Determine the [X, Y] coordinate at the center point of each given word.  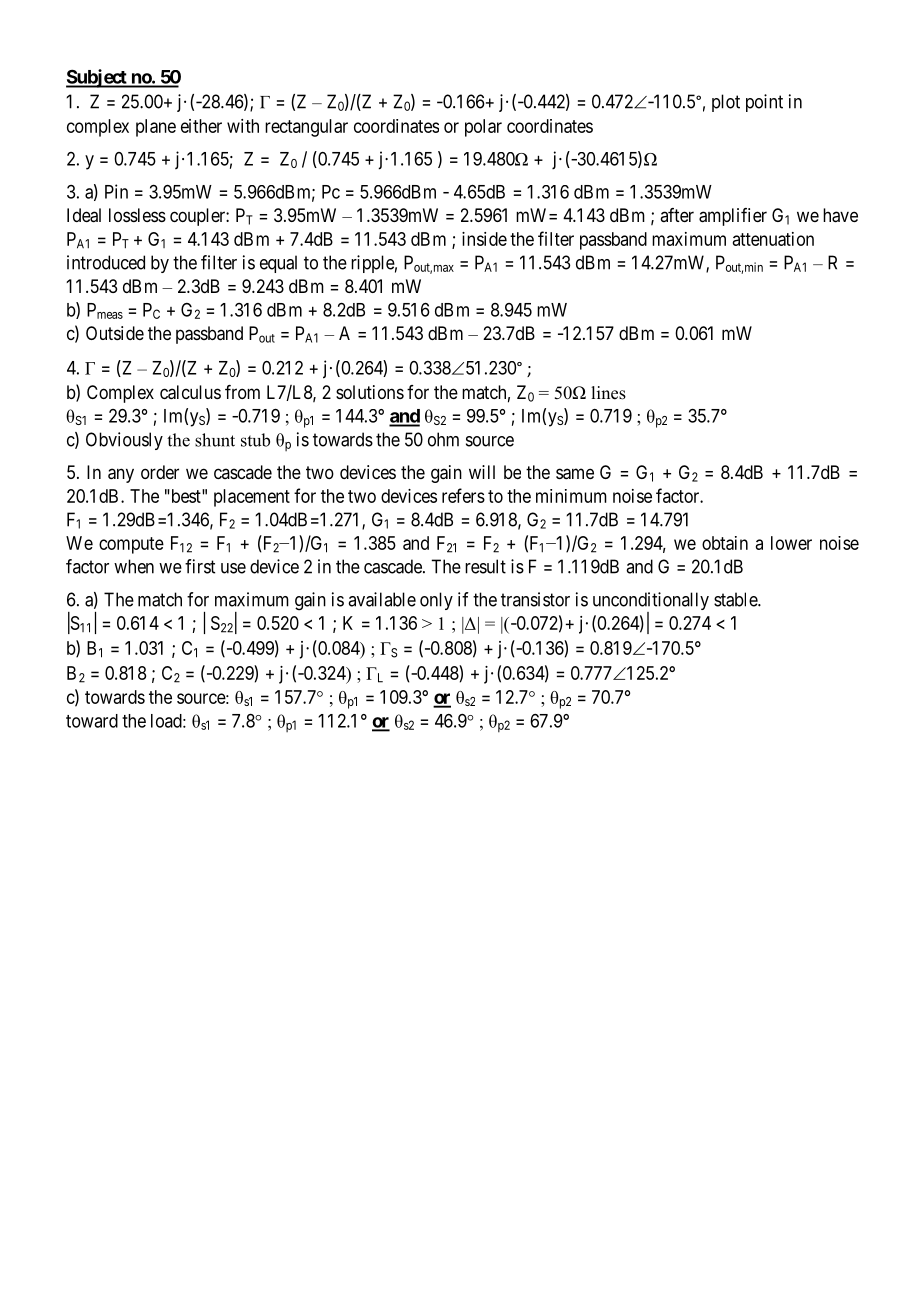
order [160, 472]
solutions [370, 392]
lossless [137, 215]
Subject [97, 78]
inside [484, 239]
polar [483, 128]
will [482, 472]
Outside [115, 333]
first [200, 566]
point [764, 103]
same [575, 474]
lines [608, 393]
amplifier [733, 217]
